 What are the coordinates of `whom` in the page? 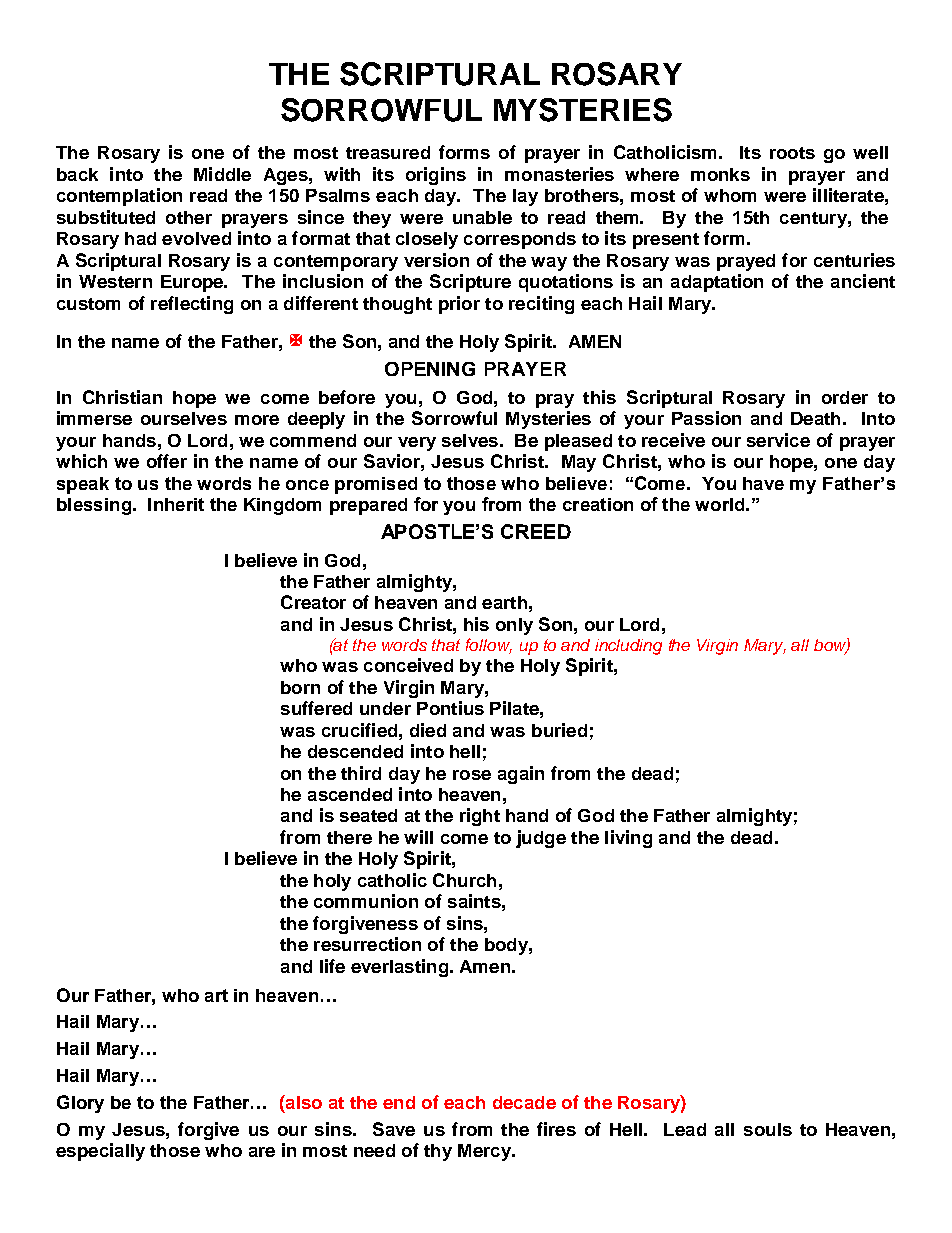 It's located at (730, 195).
